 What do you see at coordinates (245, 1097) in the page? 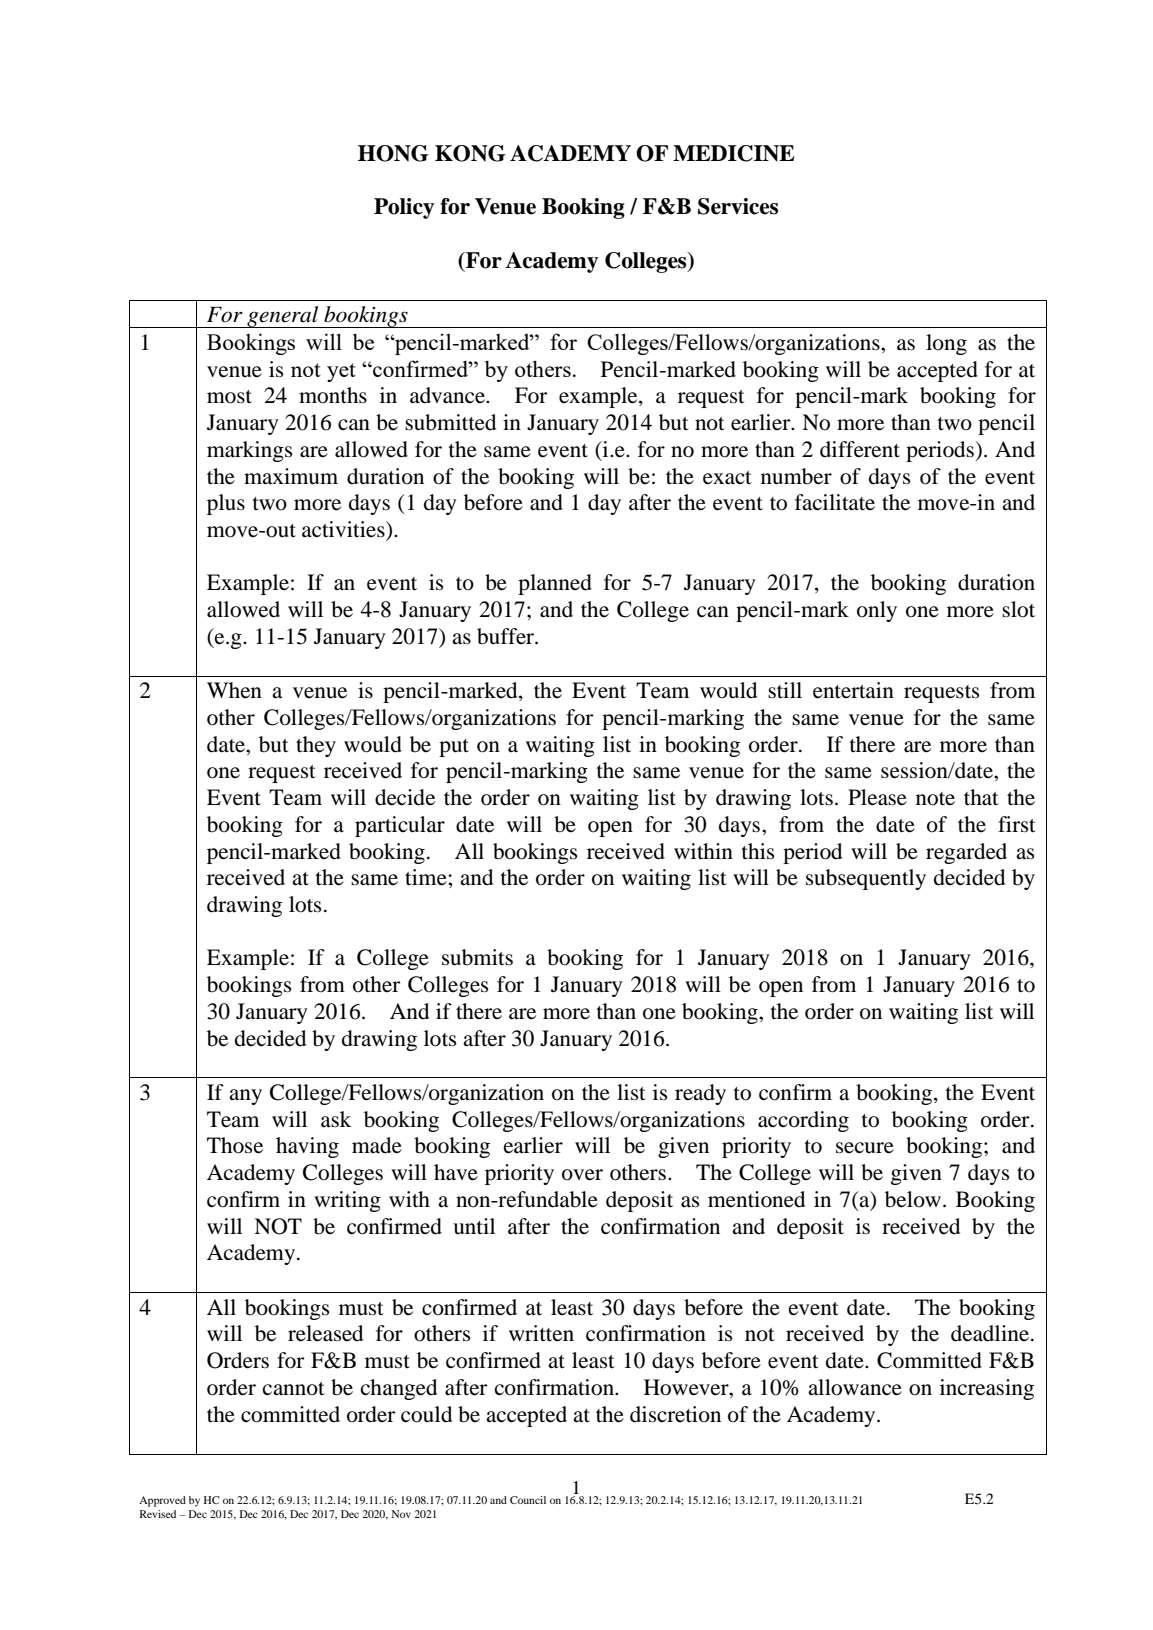
I see `any` at bounding box center [245, 1097].
